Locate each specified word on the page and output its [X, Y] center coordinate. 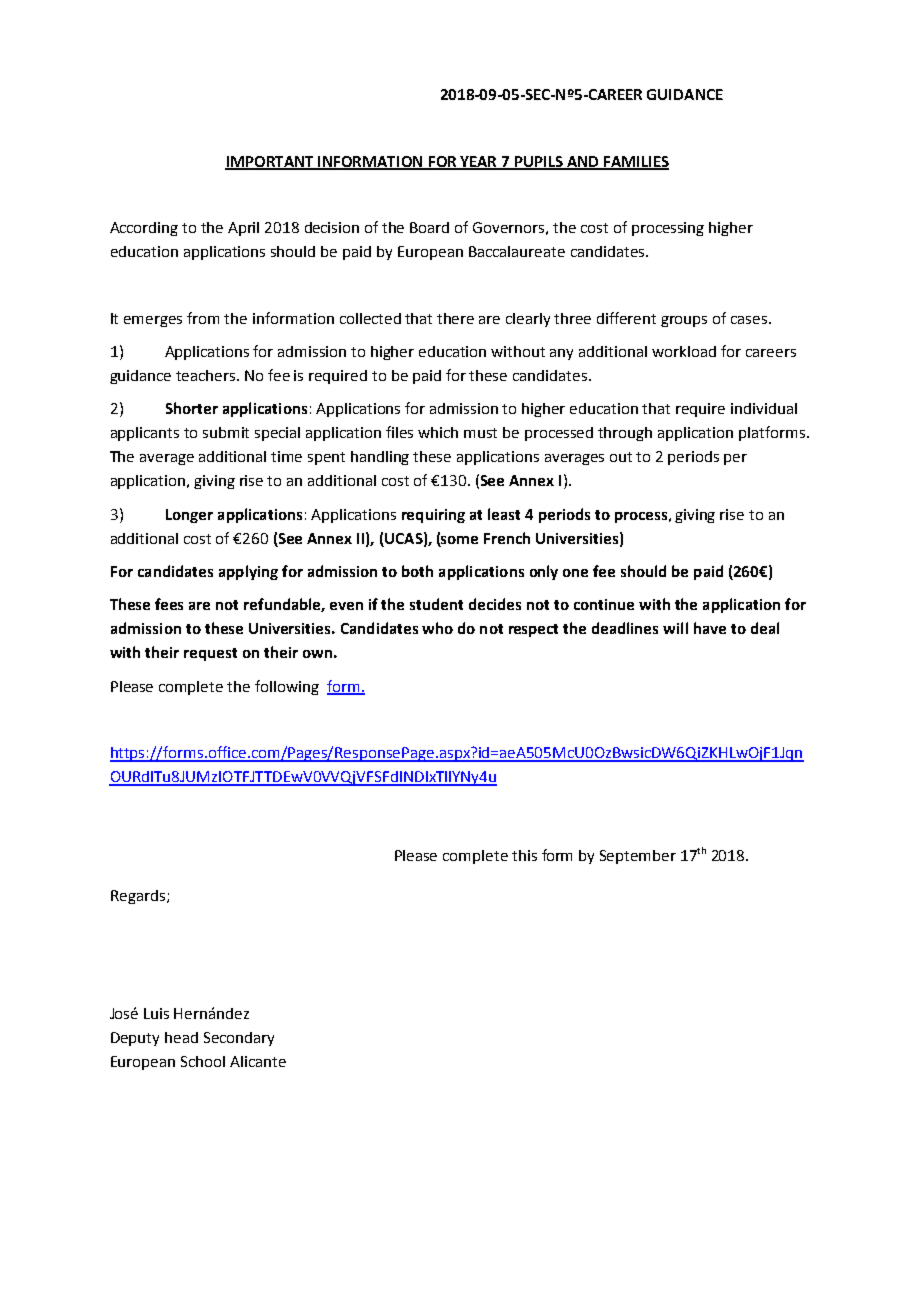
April [243, 229]
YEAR [479, 162]
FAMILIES [635, 162]
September [638, 857]
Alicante [258, 1061]
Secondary [239, 1039]
